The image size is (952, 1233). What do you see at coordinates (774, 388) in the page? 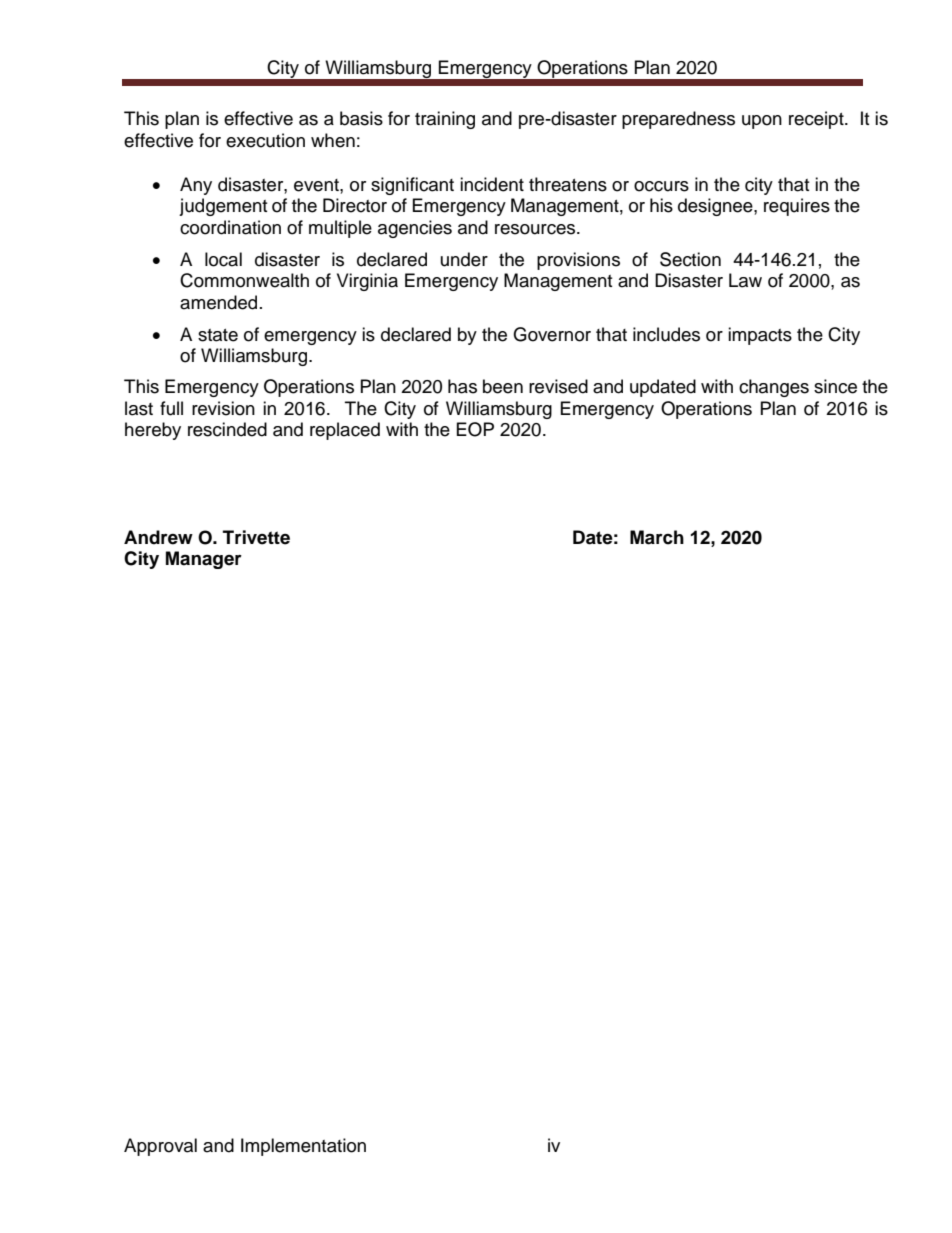
I see `changes` at bounding box center [774, 388].
